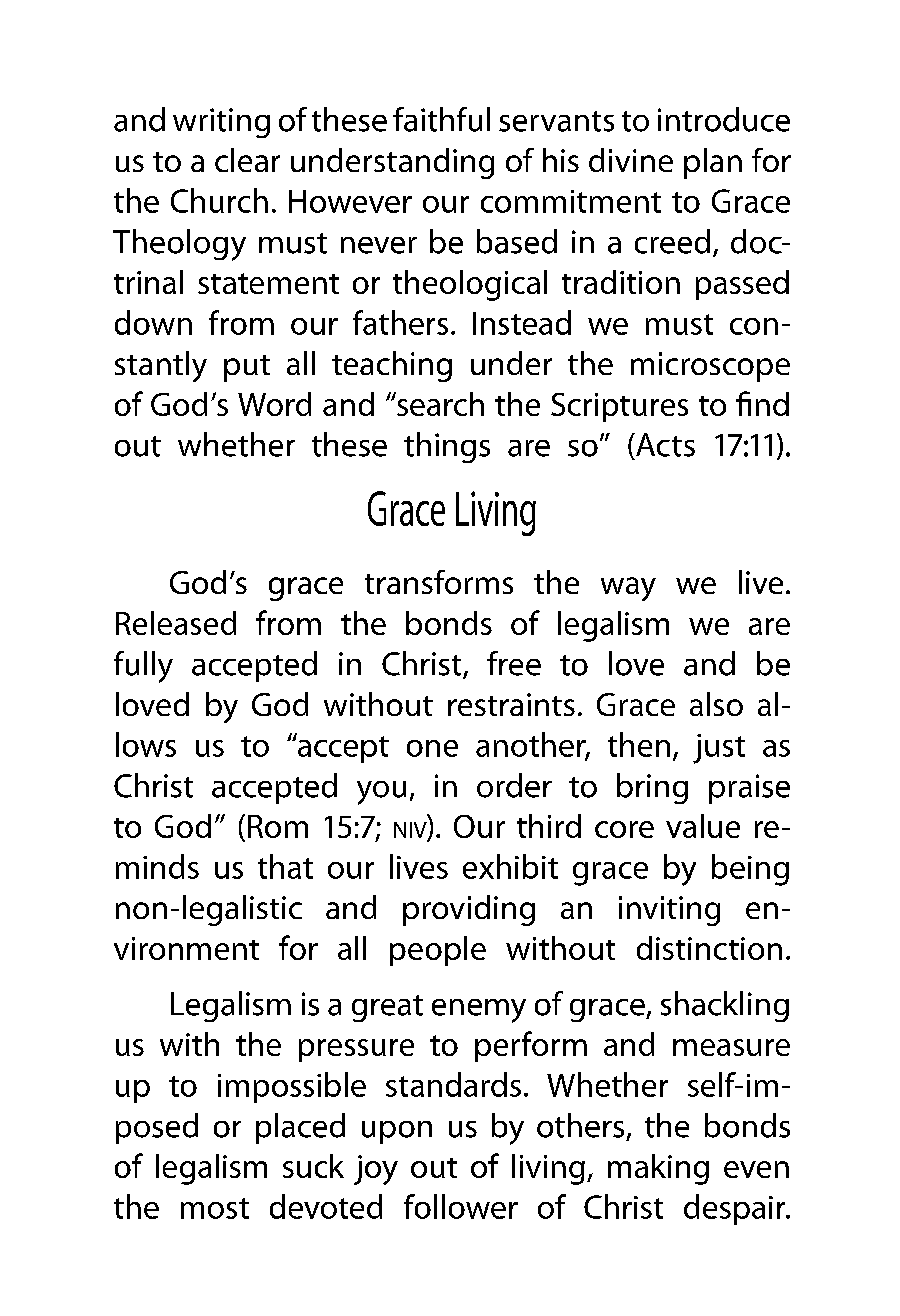  I want to click on follower, so click(461, 1206).
